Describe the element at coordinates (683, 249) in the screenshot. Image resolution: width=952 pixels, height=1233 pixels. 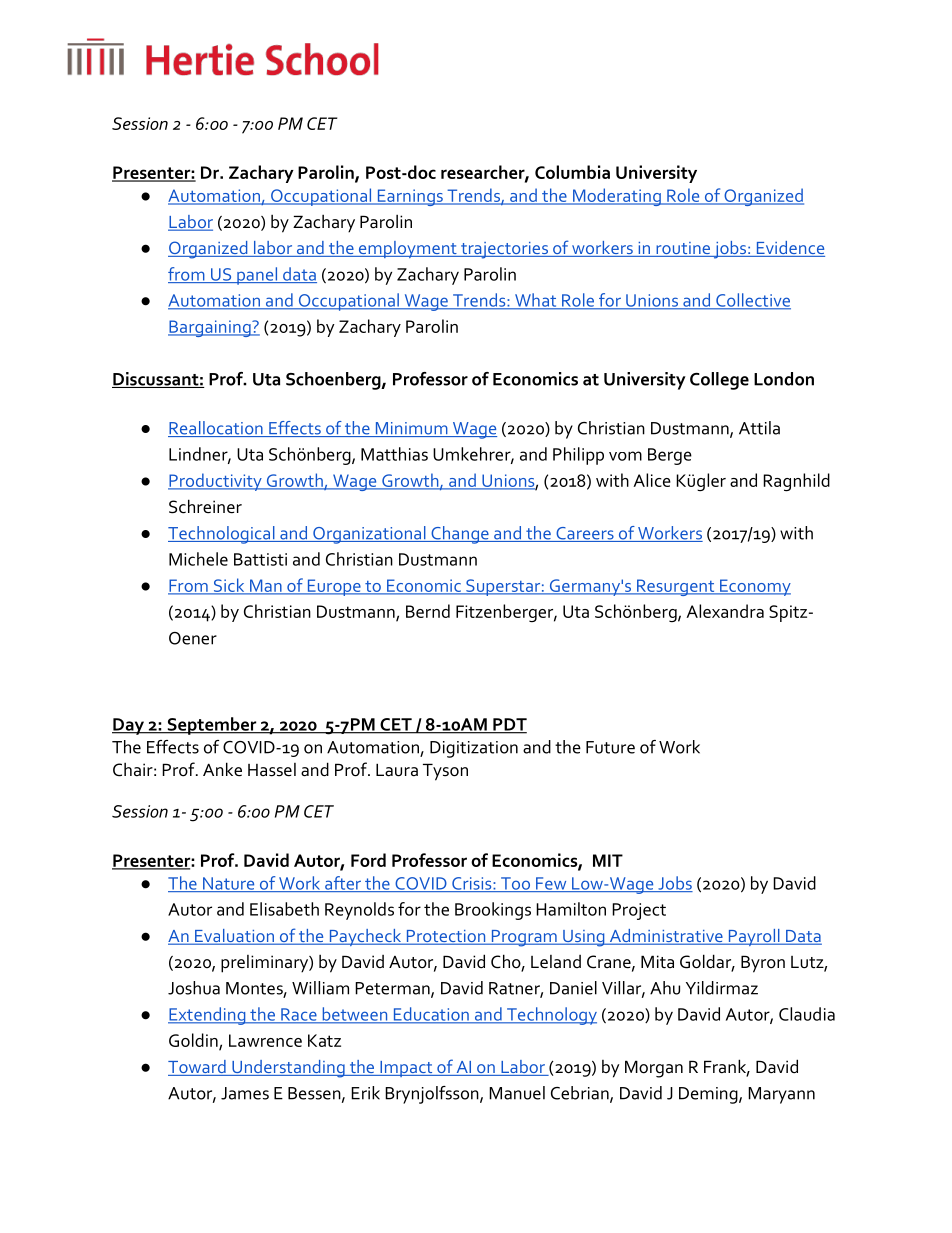
I see `routine` at that location.
